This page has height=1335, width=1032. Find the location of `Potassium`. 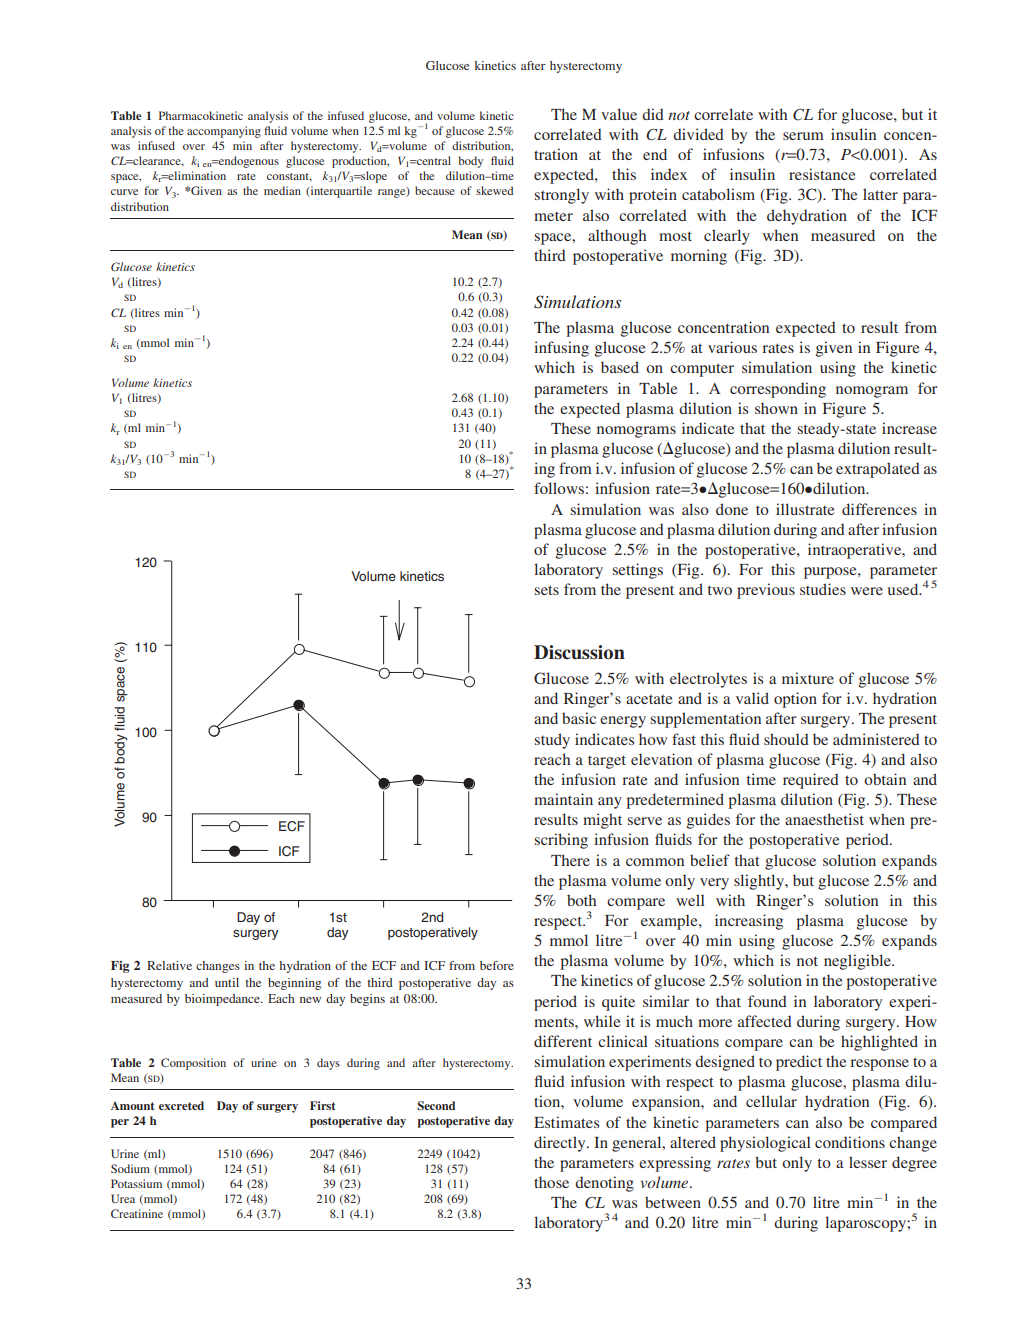

Potassium is located at coordinates (136, 1183).
